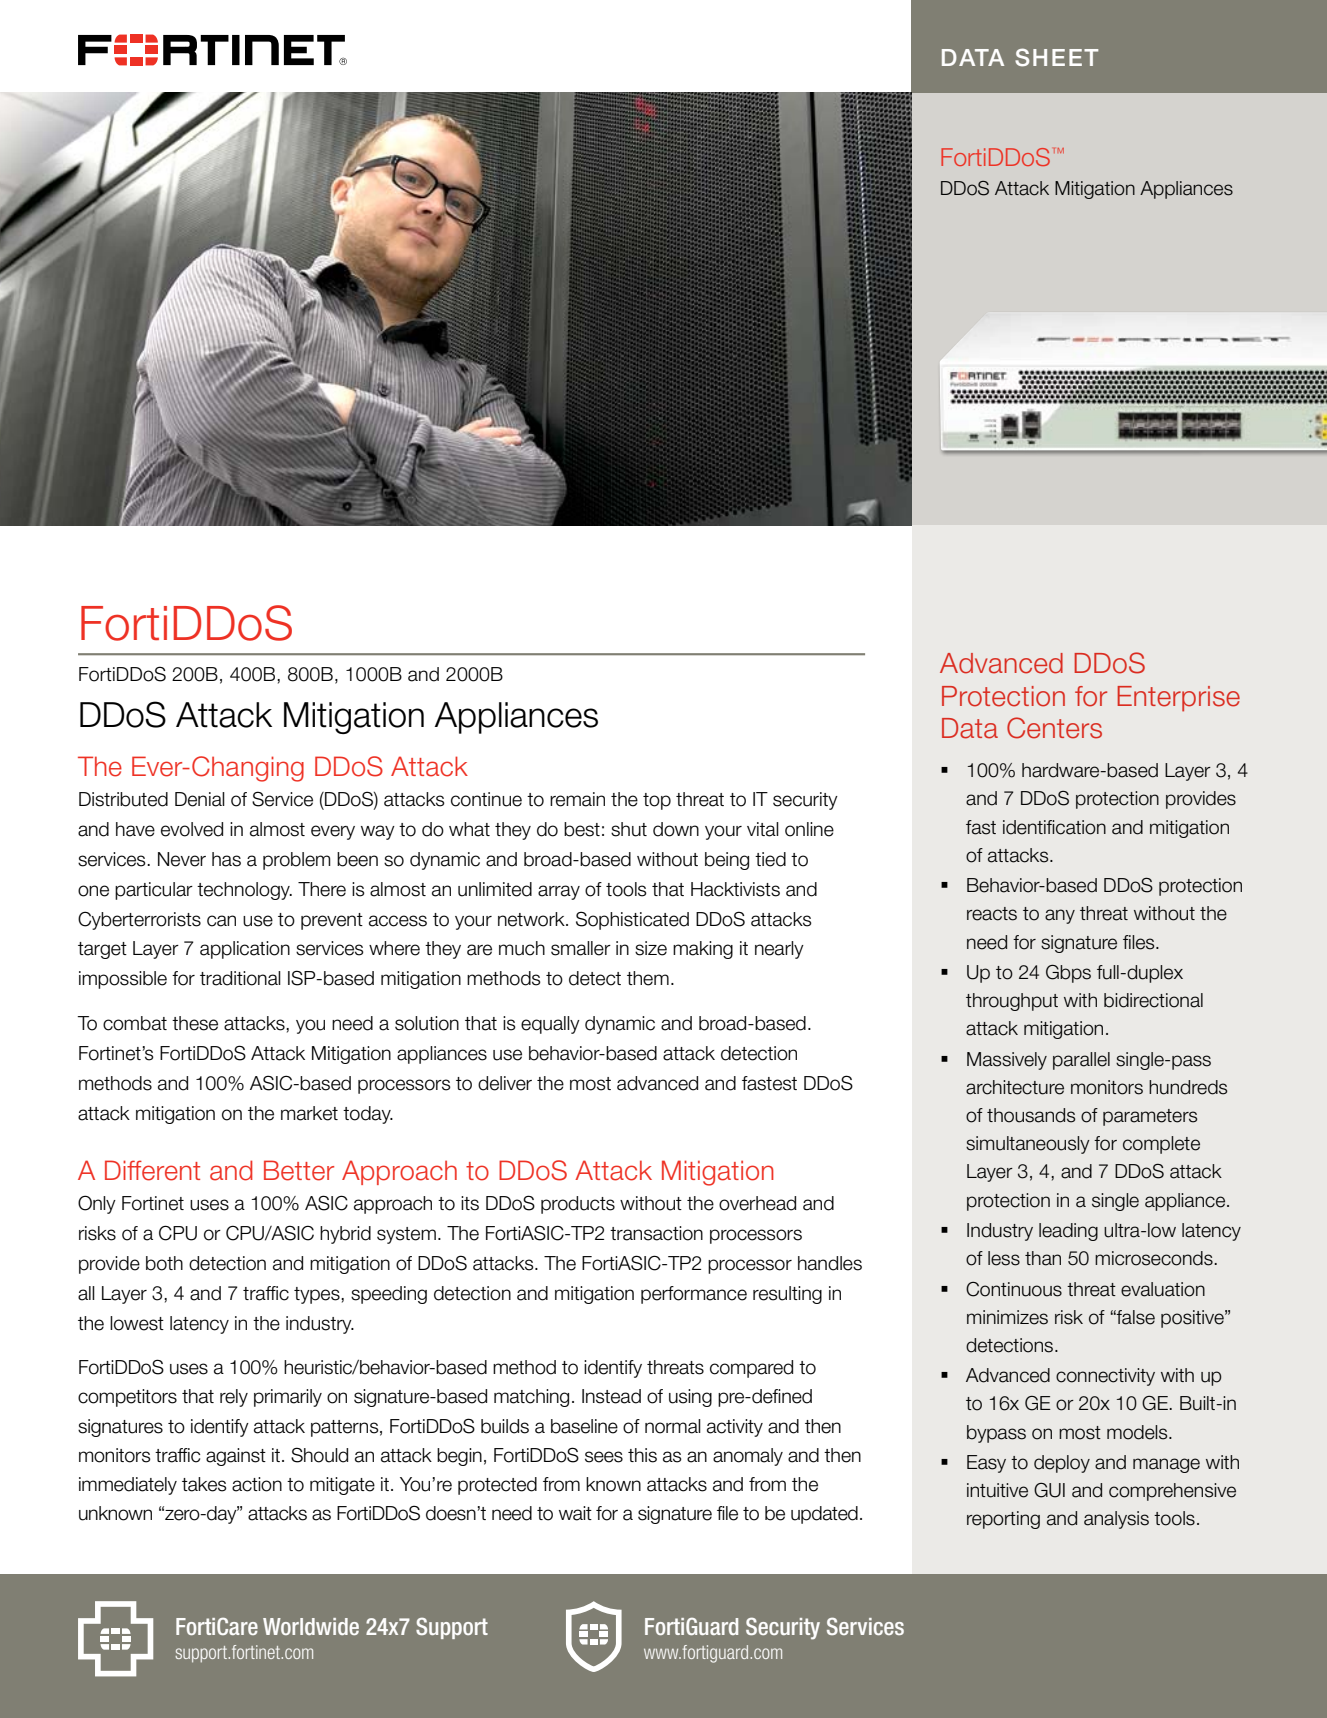  What do you see at coordinates (311, 1626) in the screenshot?
I see `Worldwide` at bounding box center [311, 1626].
